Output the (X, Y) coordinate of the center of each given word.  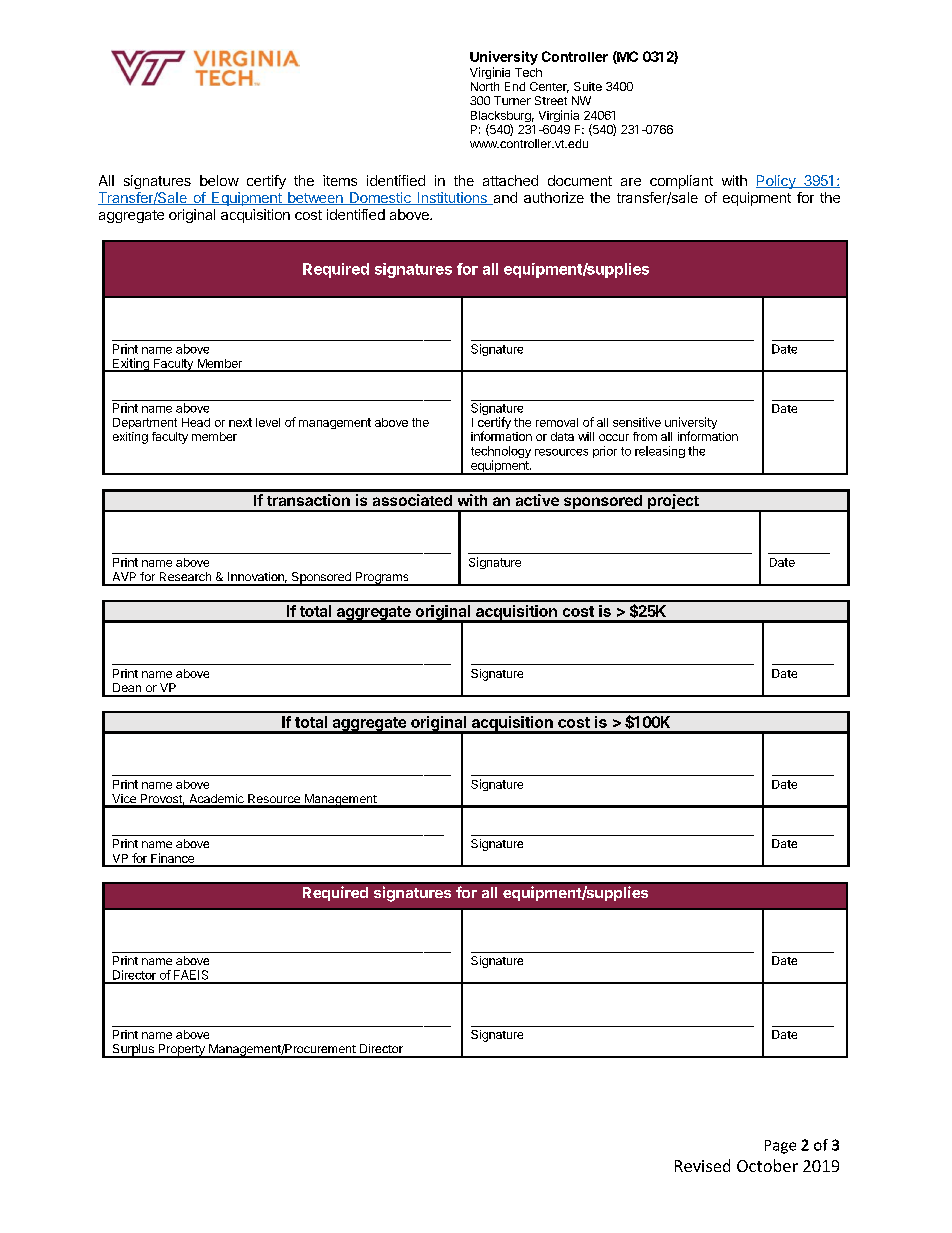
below (219, 180)
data (562, 436)
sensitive (637, 422)
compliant (681, 182)
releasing (660, 452)
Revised (702, 1165)
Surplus (133, 1051)
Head (196, 422)
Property (181, 1051)
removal (557, 422)
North (485, 86)
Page (780, 1147)
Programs (382, 579)
